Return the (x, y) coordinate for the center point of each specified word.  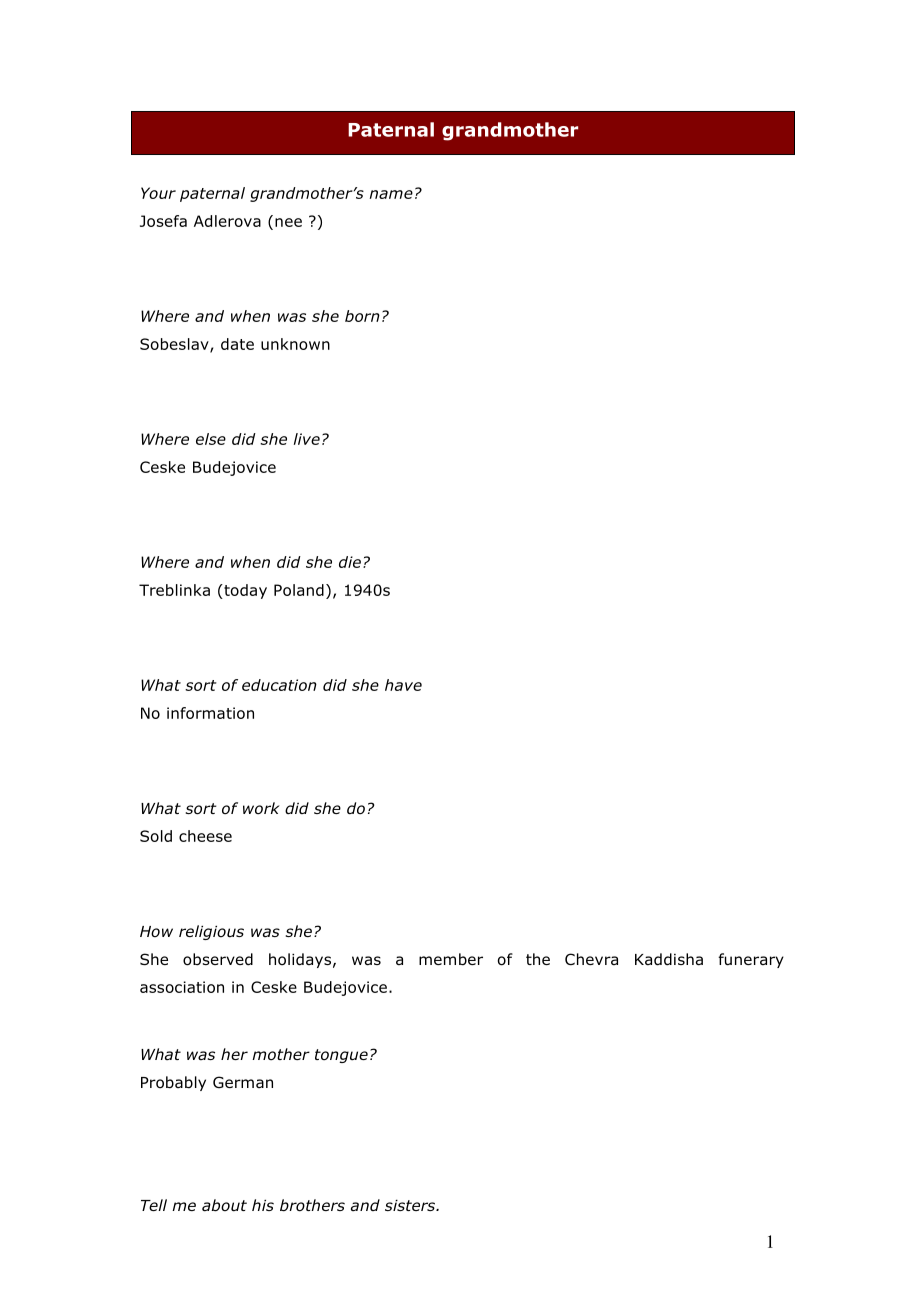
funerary (751, 960)
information (210, 713)
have (403, 685)
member (451, 959)
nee (288, 222)
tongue (341, 1056)
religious (211, 932)
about (224, 1205)
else (211, 439)
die (350, 562)
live (307, 439)
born (362, 316)
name (391, 194)
